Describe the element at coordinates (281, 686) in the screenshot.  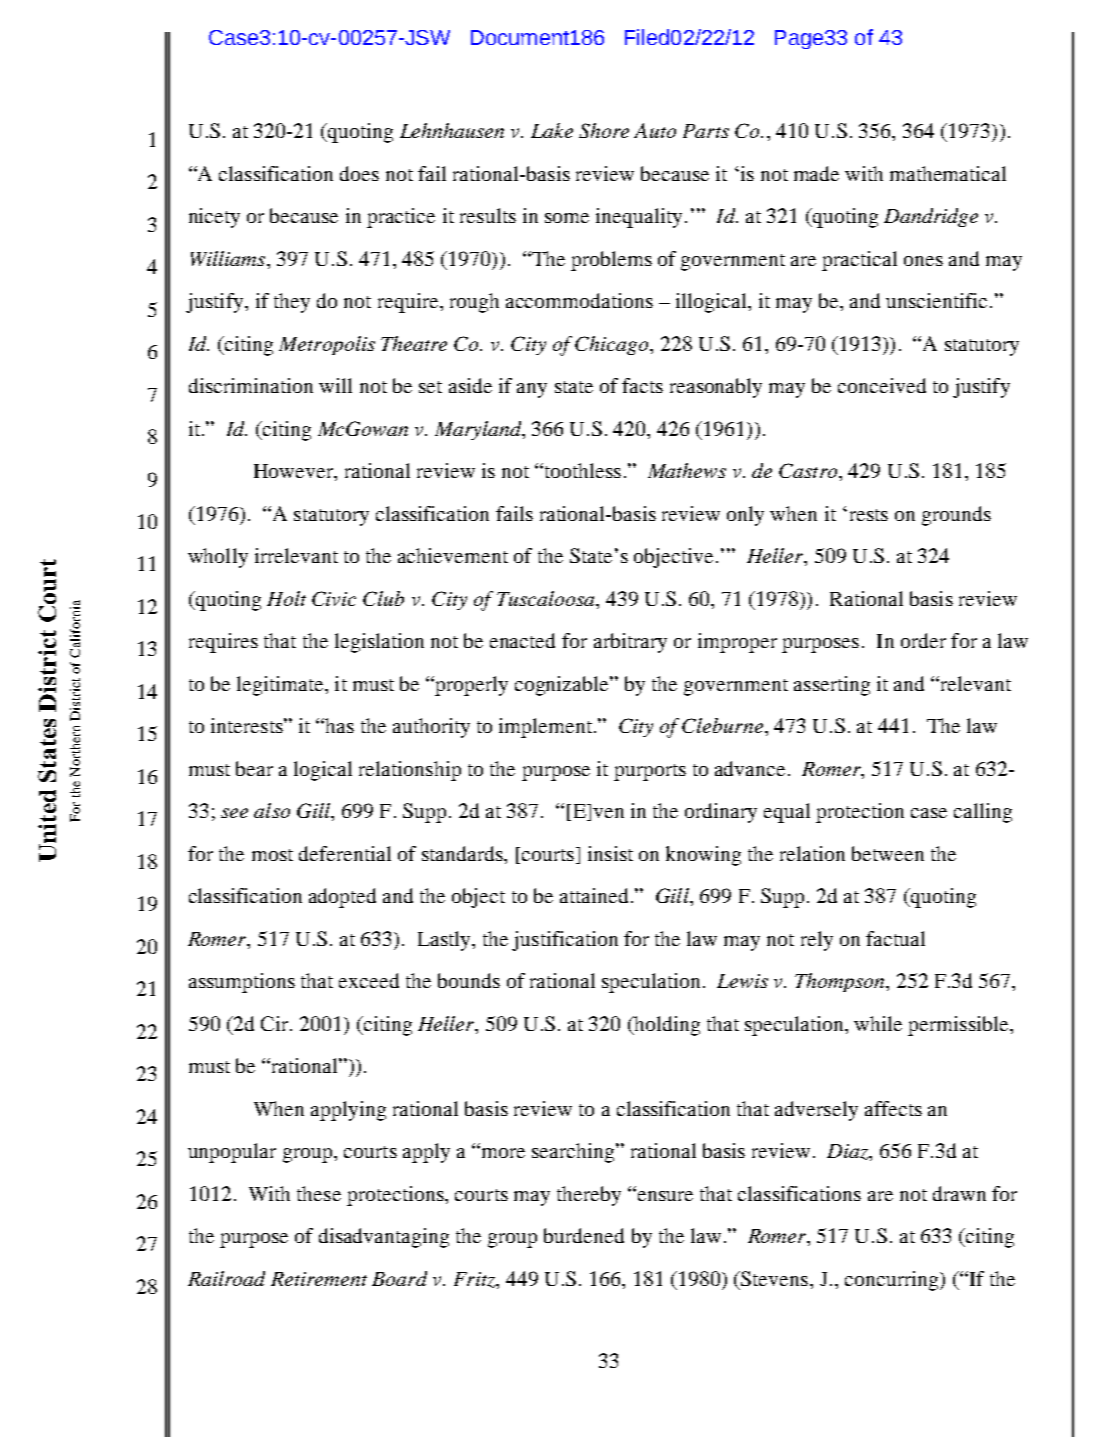
I see `legitimate` at that location.
